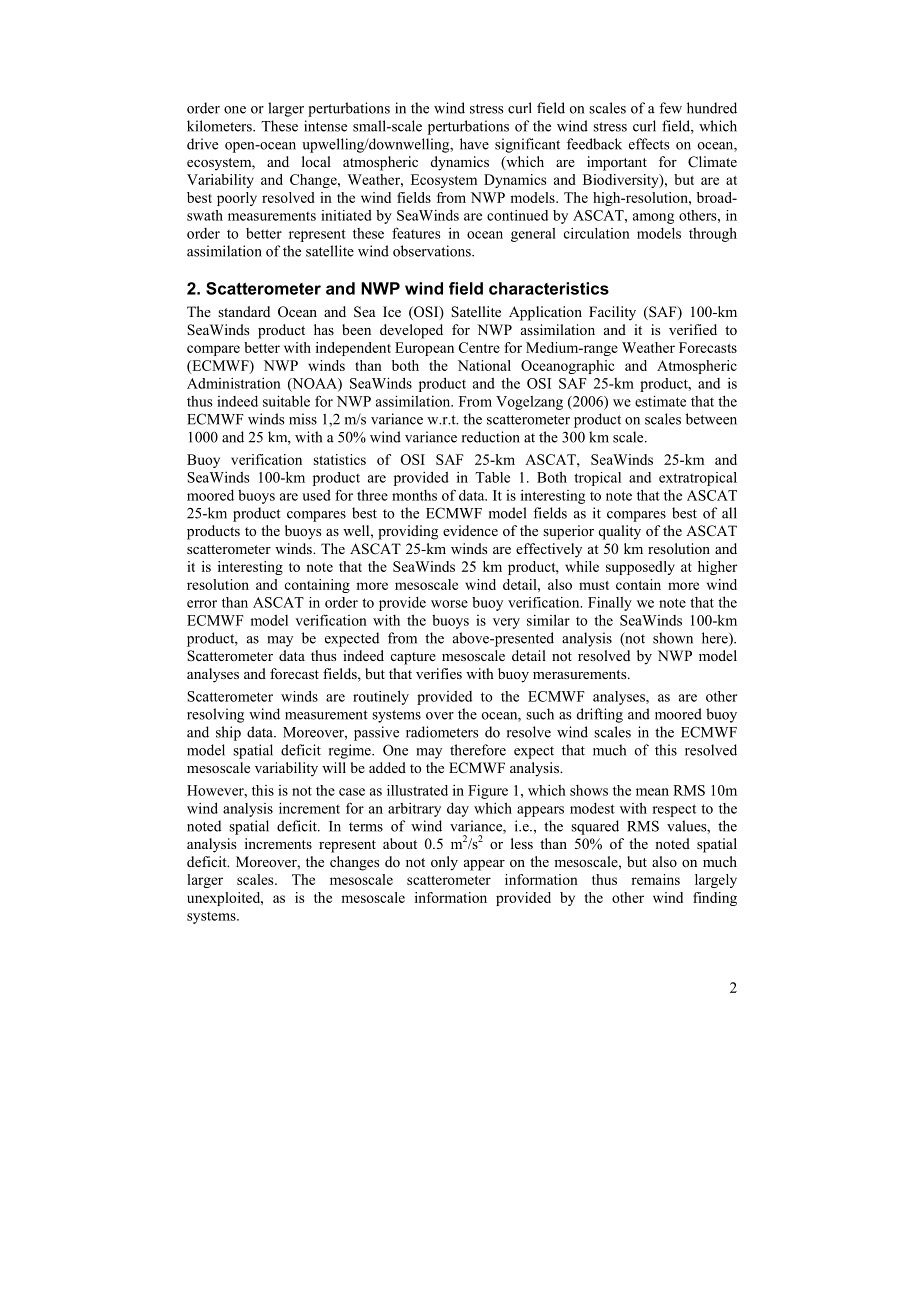  Describe the element at coordinates (649, 144) in the screenshot. I see `effects` at that location.
